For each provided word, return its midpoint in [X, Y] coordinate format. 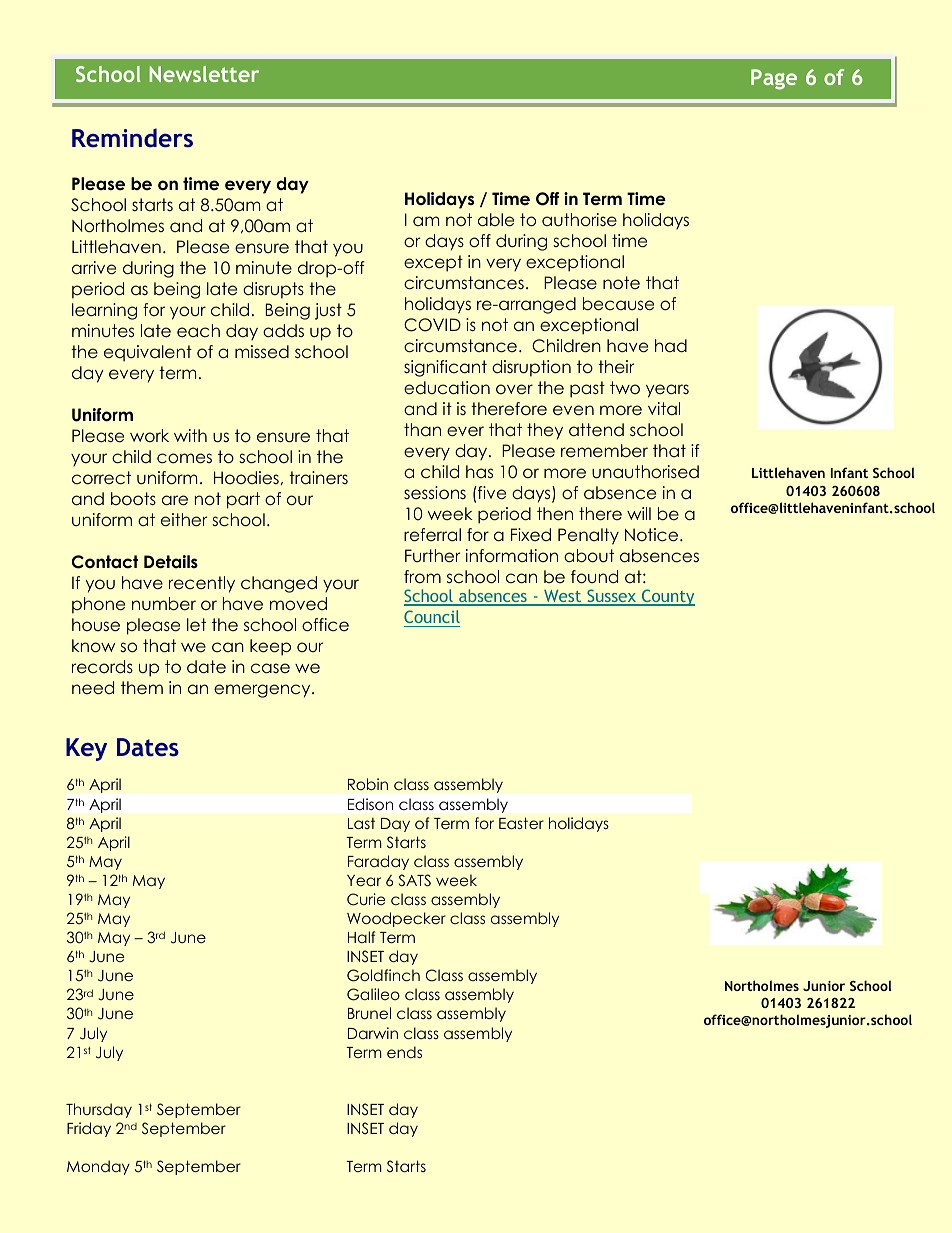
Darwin [373, 1033]
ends [404, 1052]
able [496, 220]
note [621, 283]
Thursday [99, 1110]
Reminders [132, 137]
